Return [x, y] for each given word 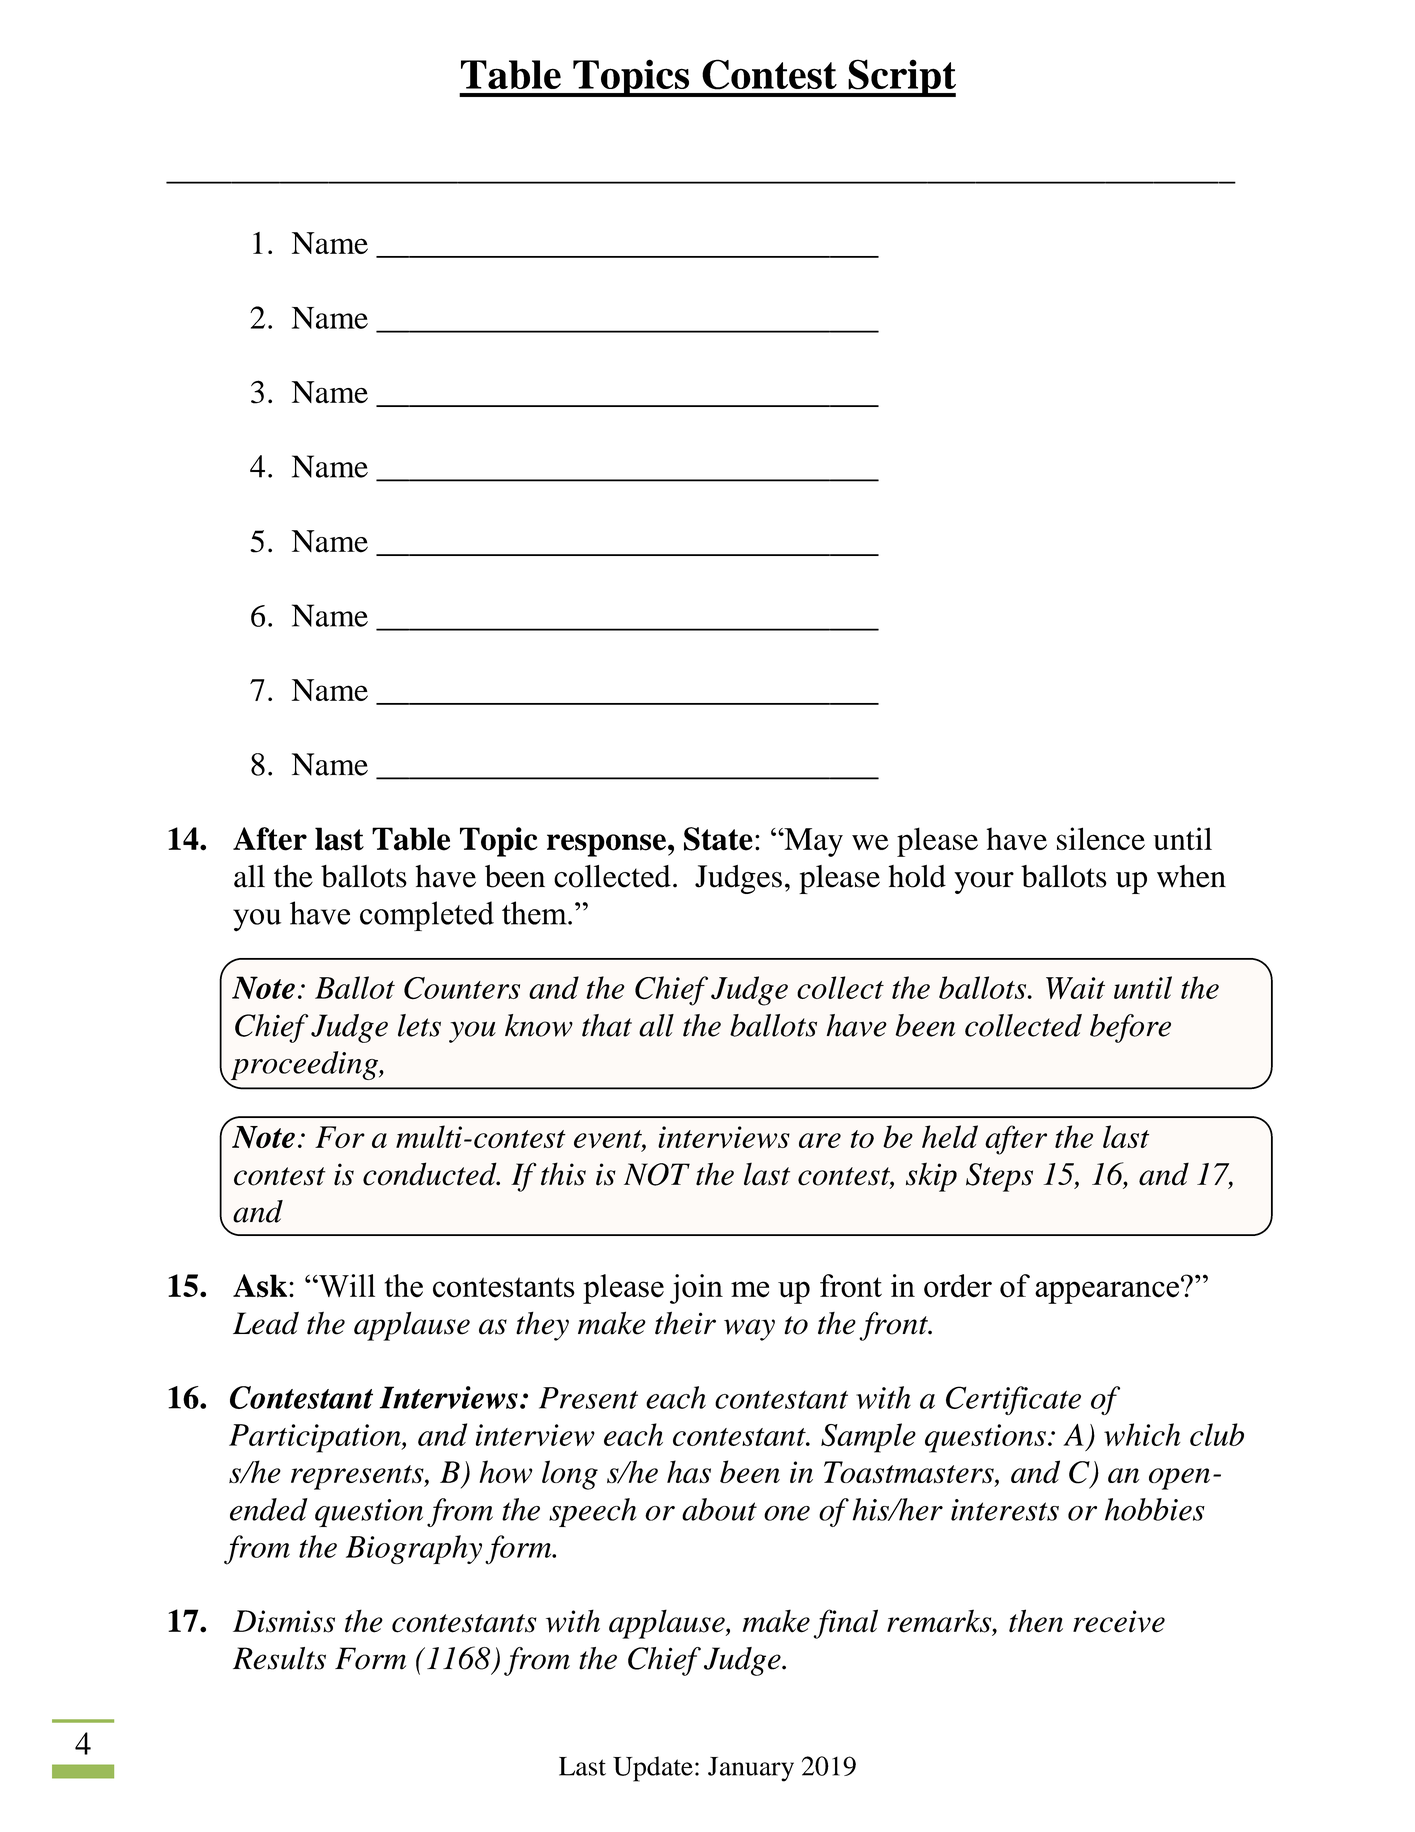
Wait [1075, 988]
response [606, 845]
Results [279, 1658]
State [718, 839]
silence [1101, 838]
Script [901, 78]
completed [427, 916]
